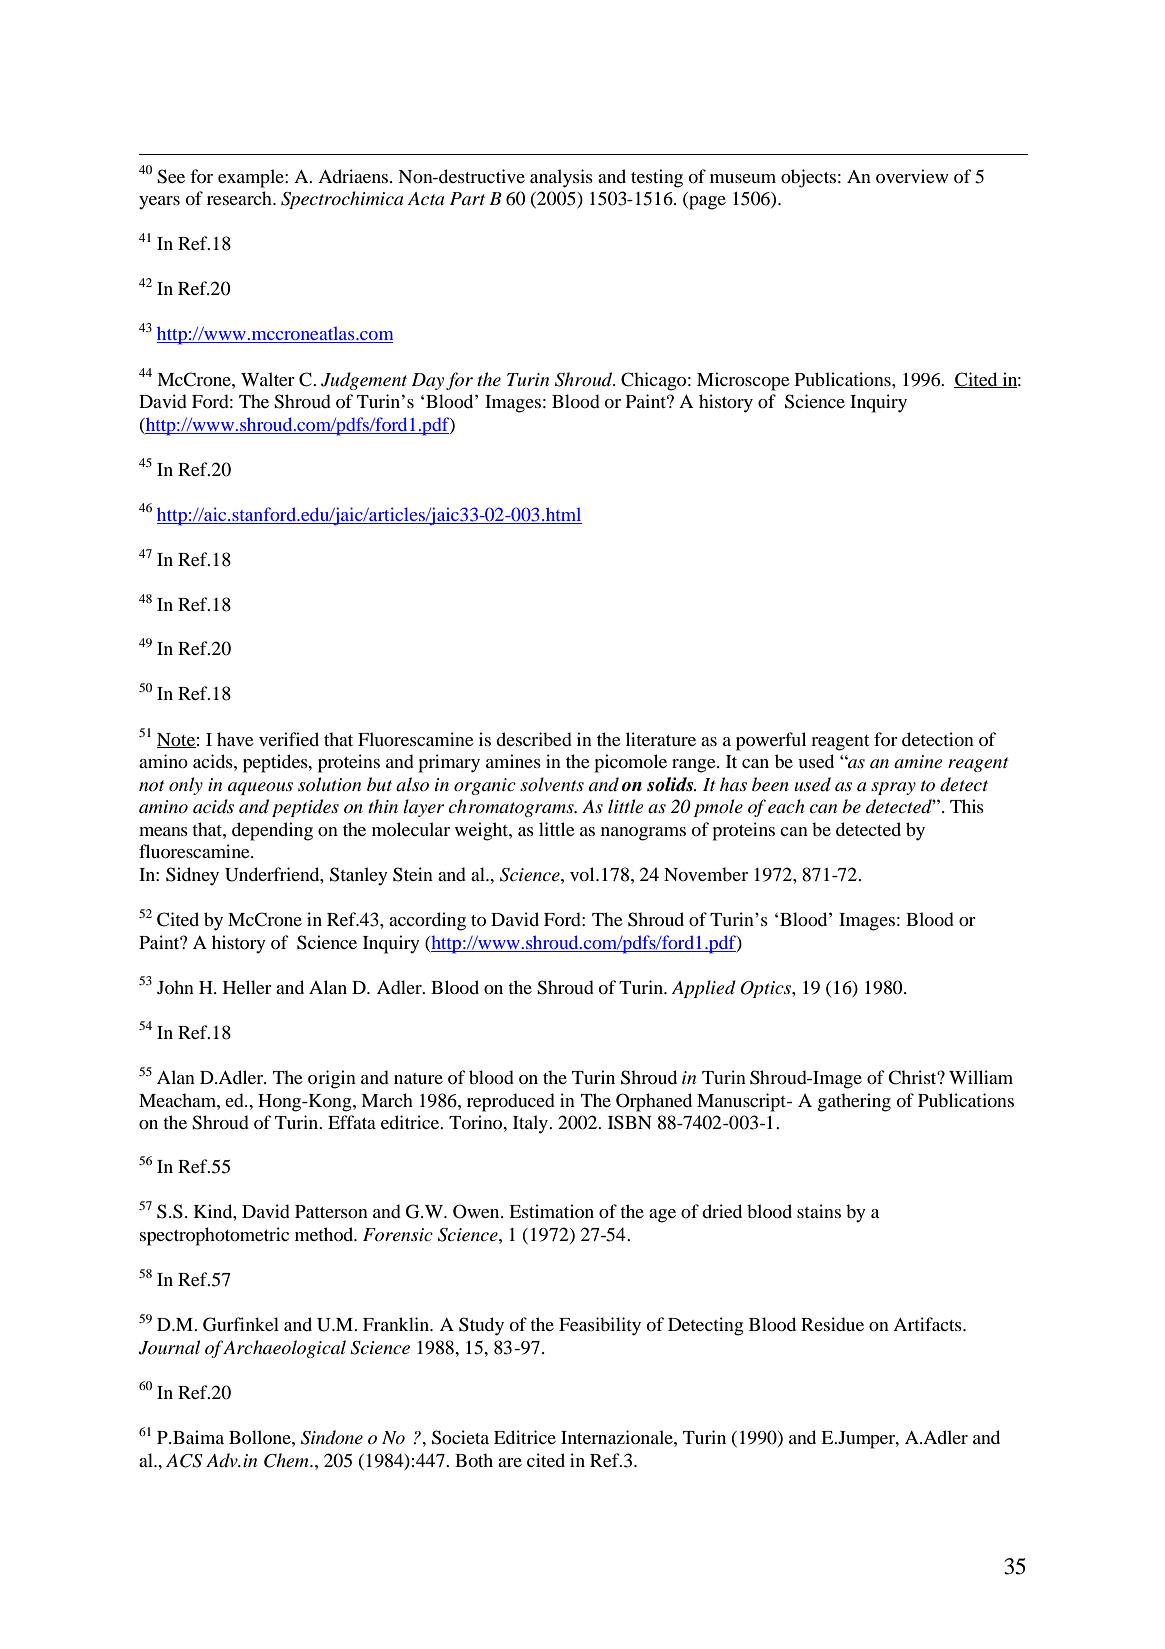  Describe the element at coordinates (552, 784) in the screenshot. I see `solvents` at that location.
